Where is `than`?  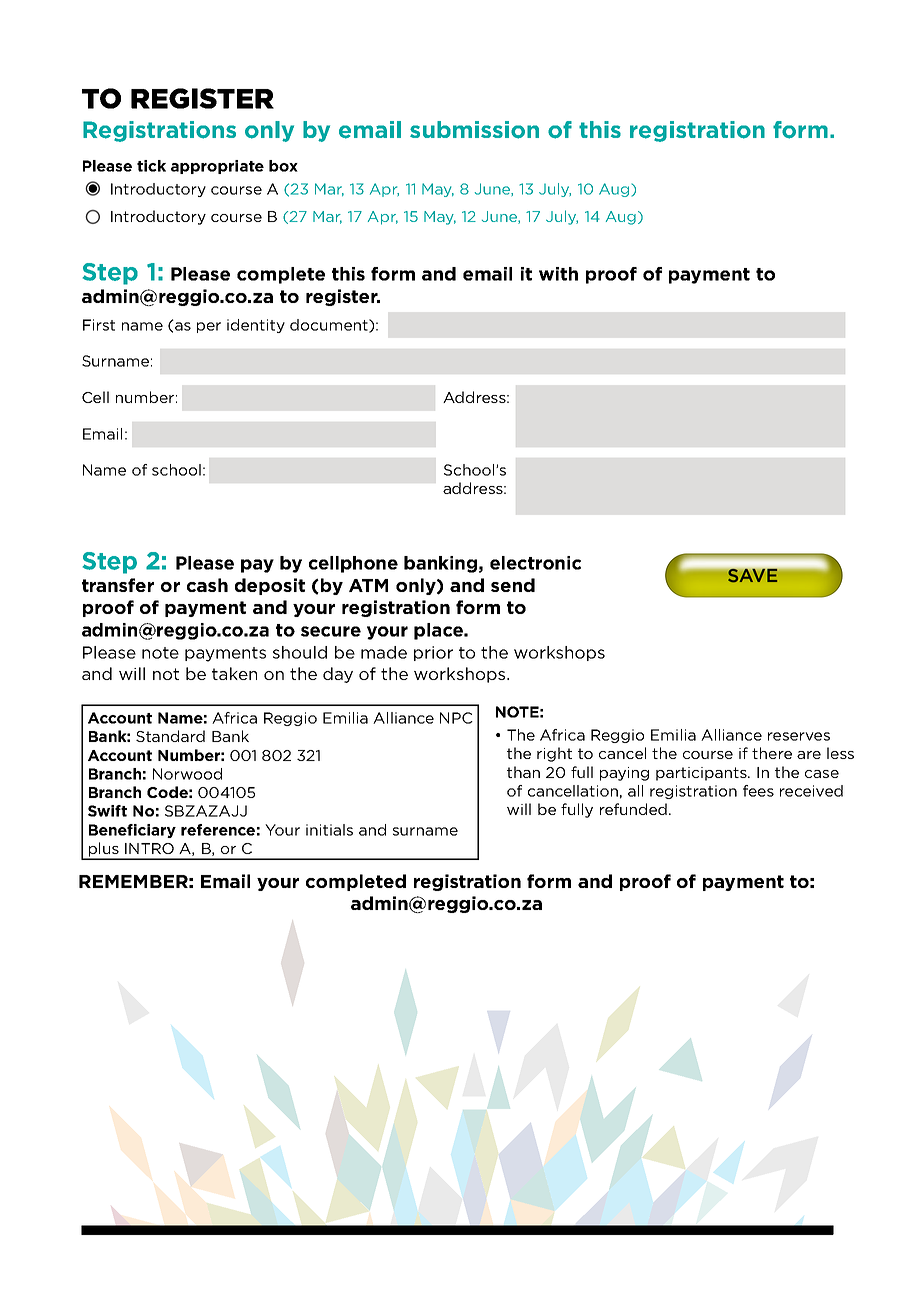 than is located at coordinates (523, 772).
